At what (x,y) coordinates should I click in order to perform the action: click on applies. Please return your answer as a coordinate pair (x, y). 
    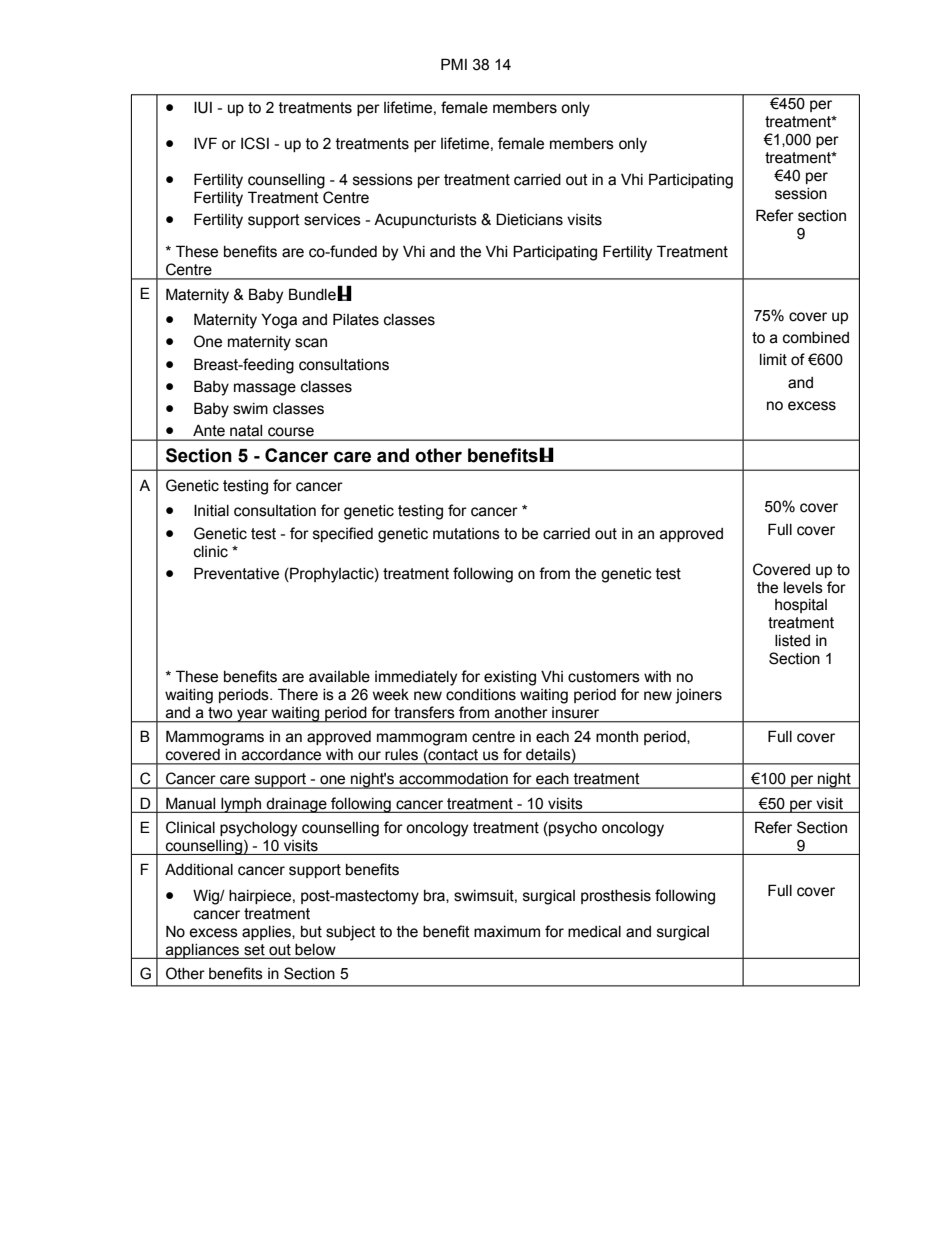
    Looking at the image, I should click on (267, 933).
